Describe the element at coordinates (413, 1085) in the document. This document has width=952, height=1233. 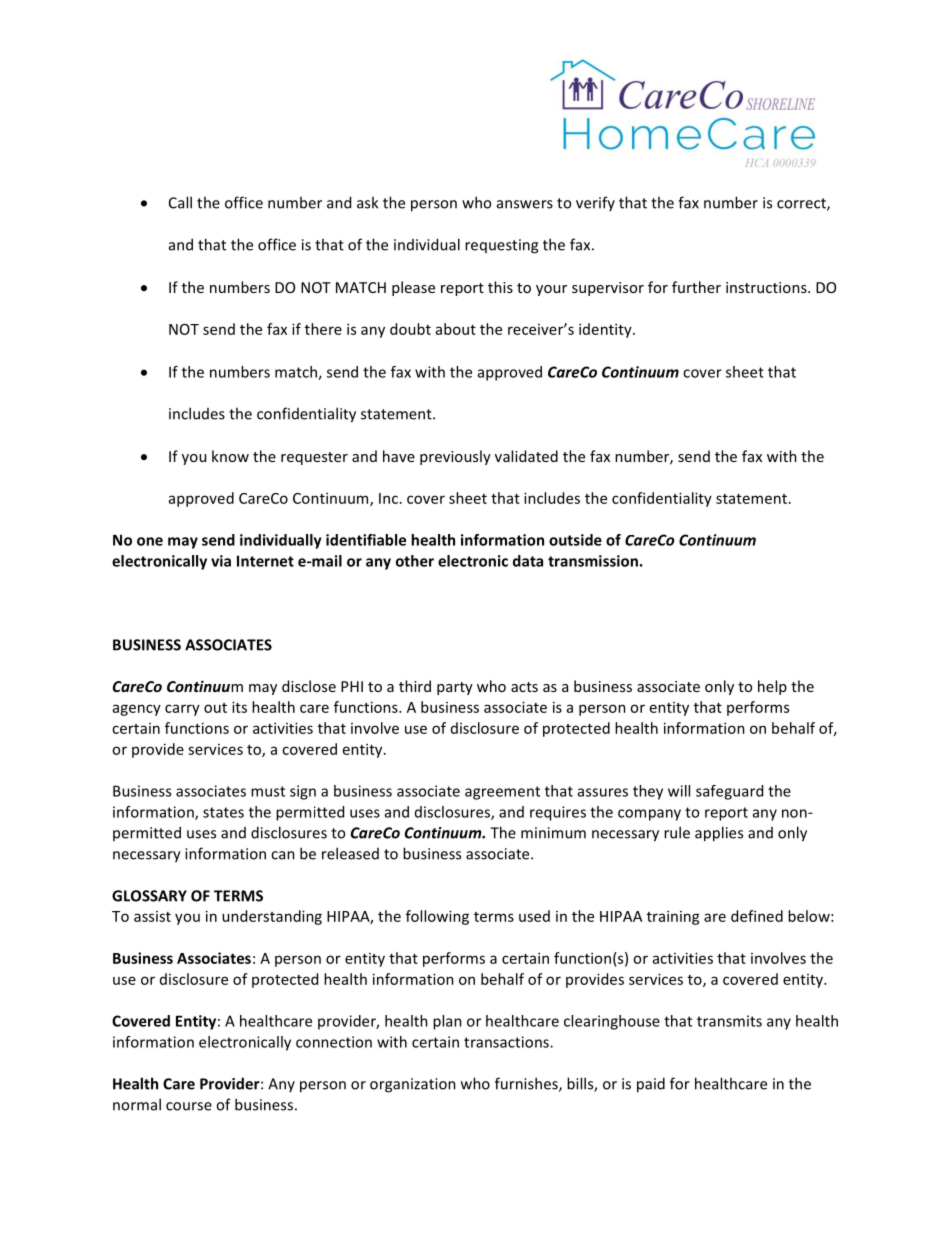
I see `organization` at that location.
